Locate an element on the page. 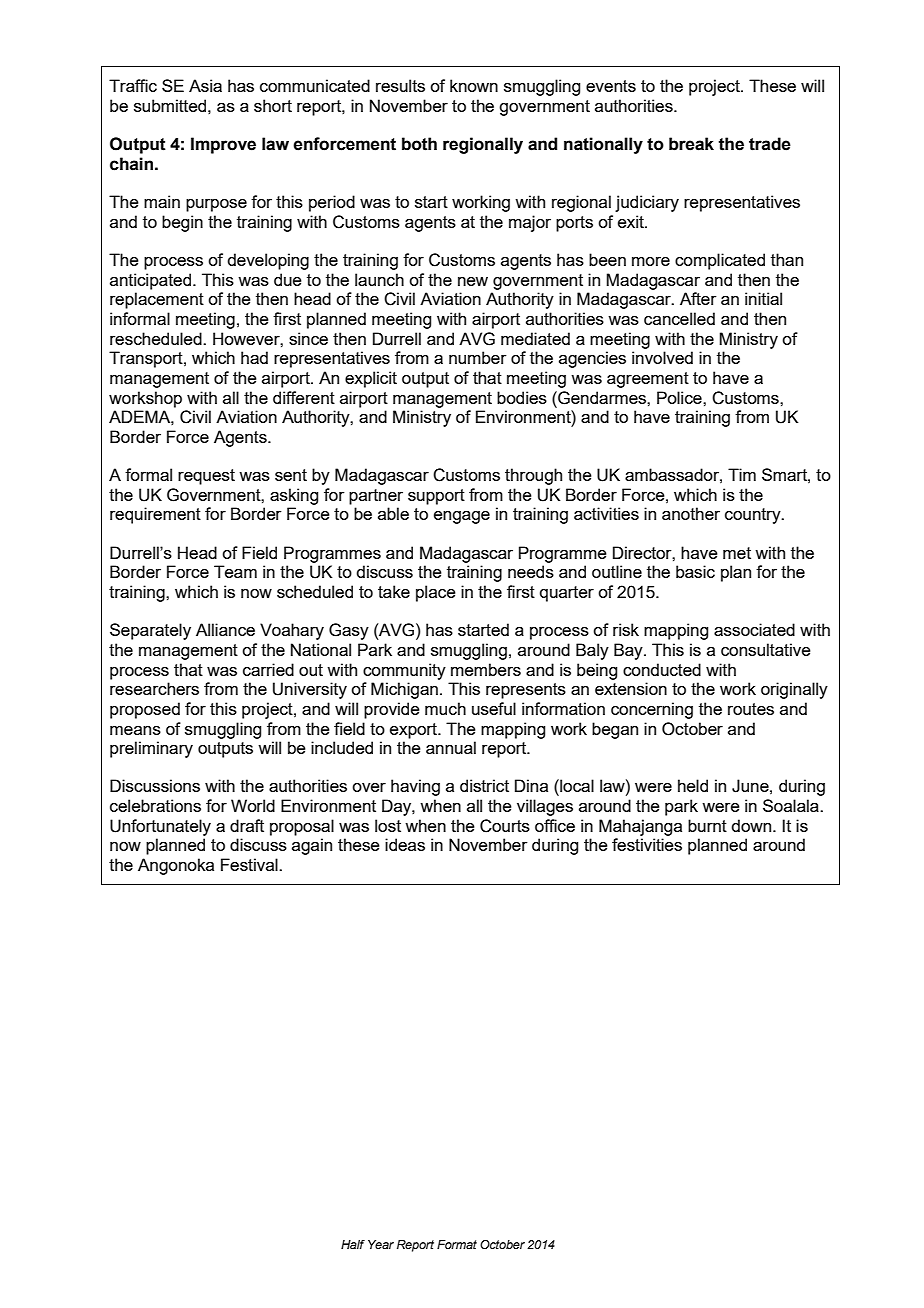 Image resolution: width=924 pixels, height=1308 pixels. support is located at coordinates (436, 497).
